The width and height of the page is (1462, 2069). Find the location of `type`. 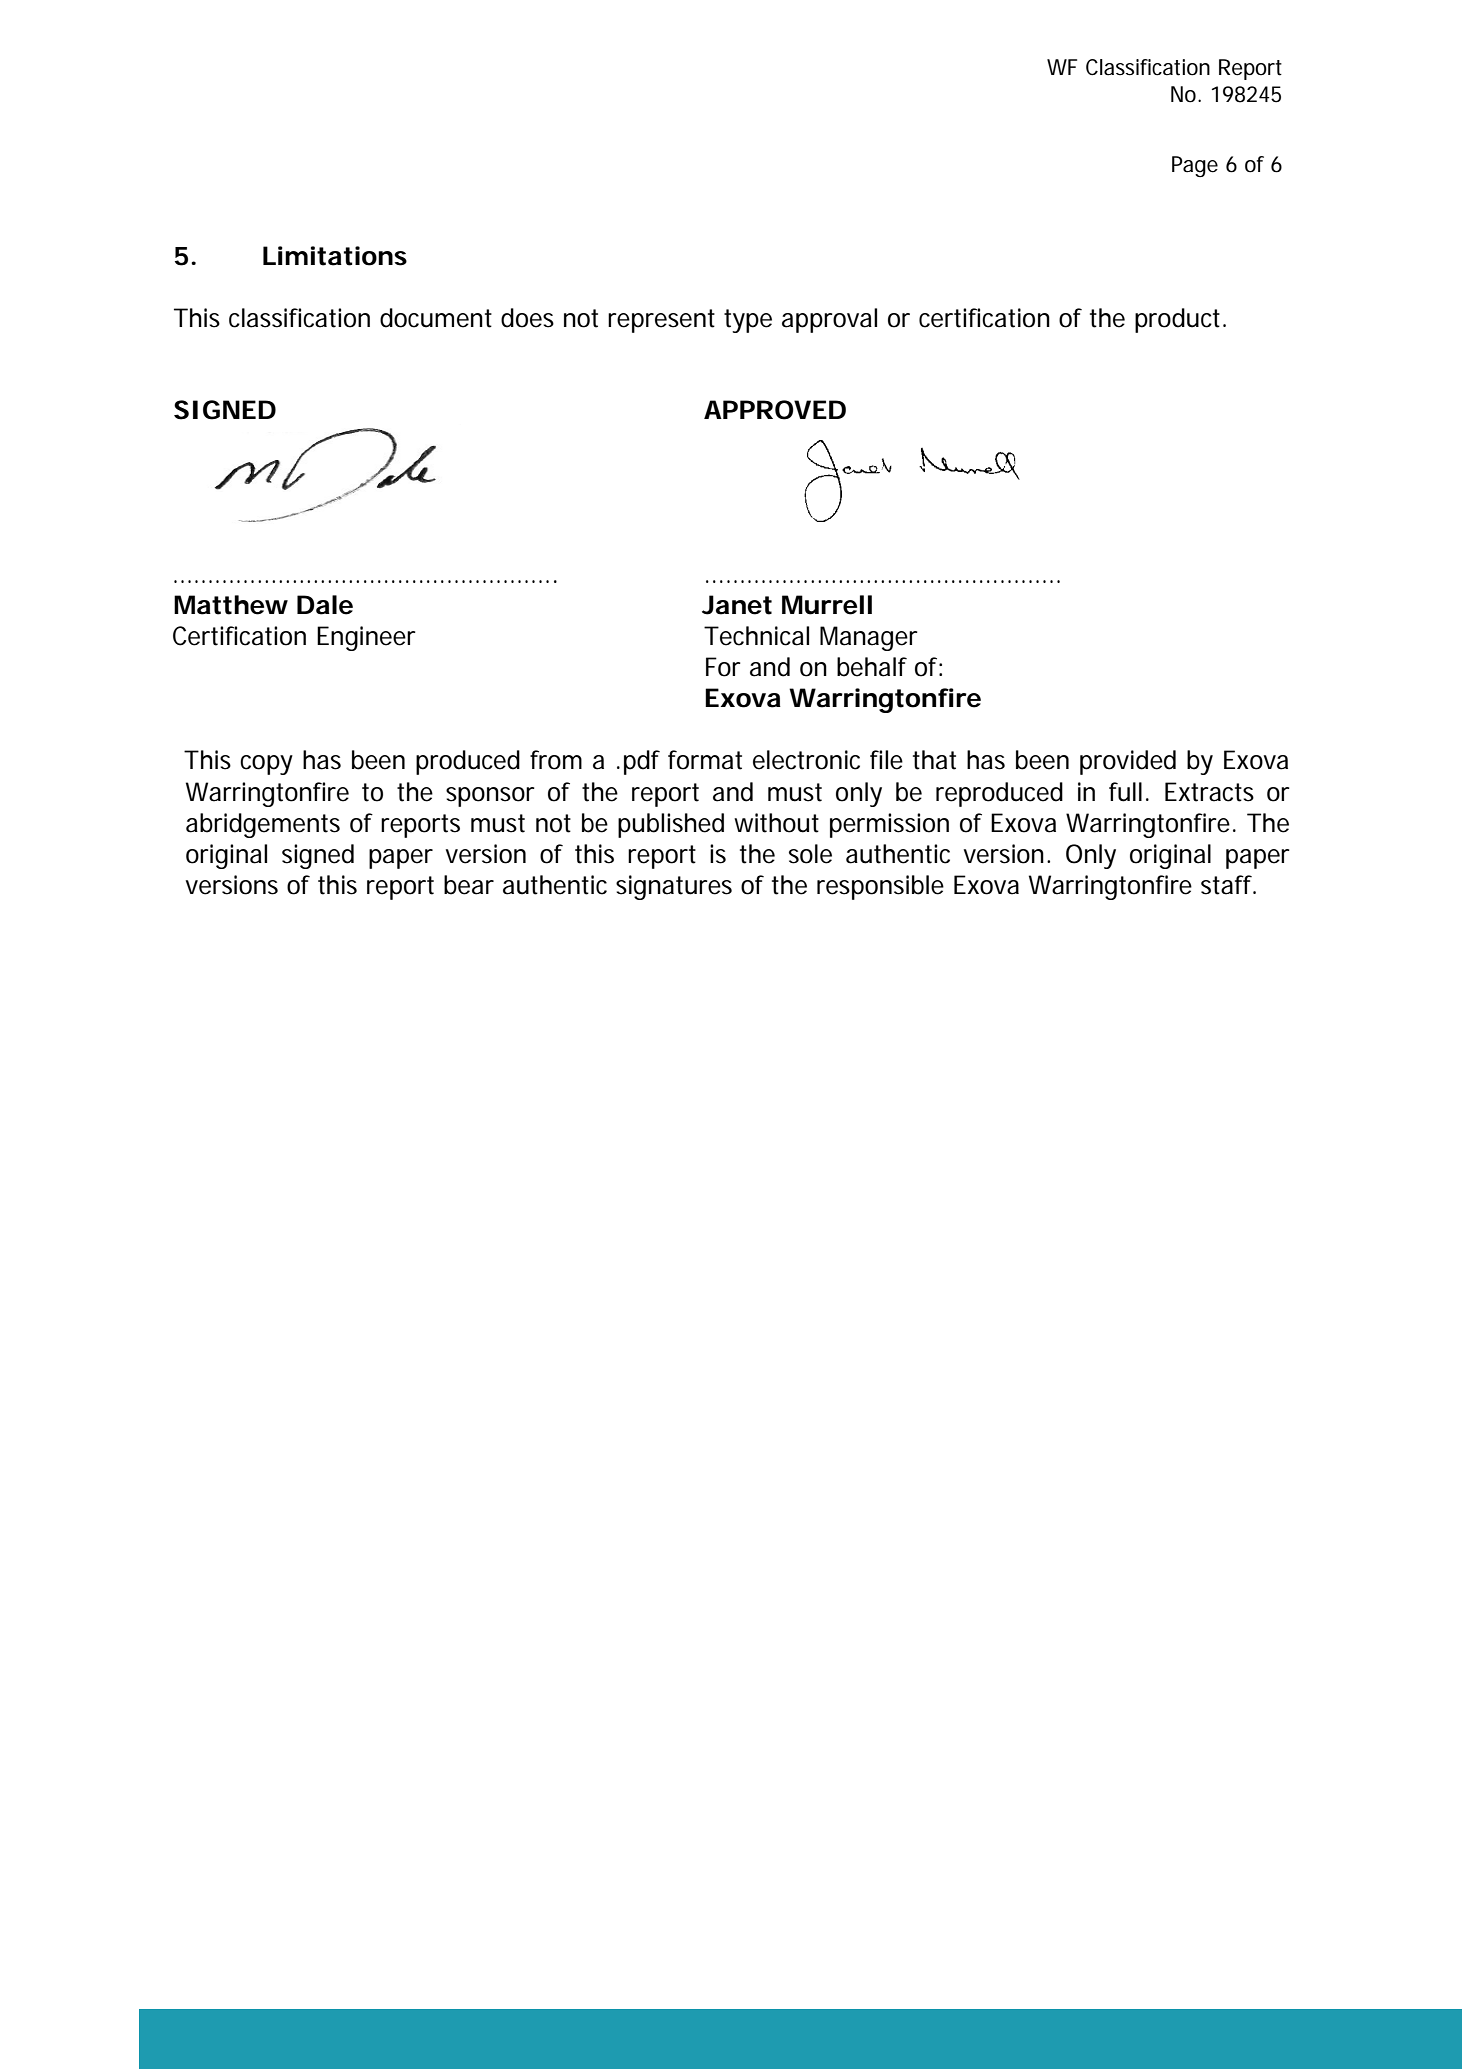

type is located at coordinates (748, 321).
